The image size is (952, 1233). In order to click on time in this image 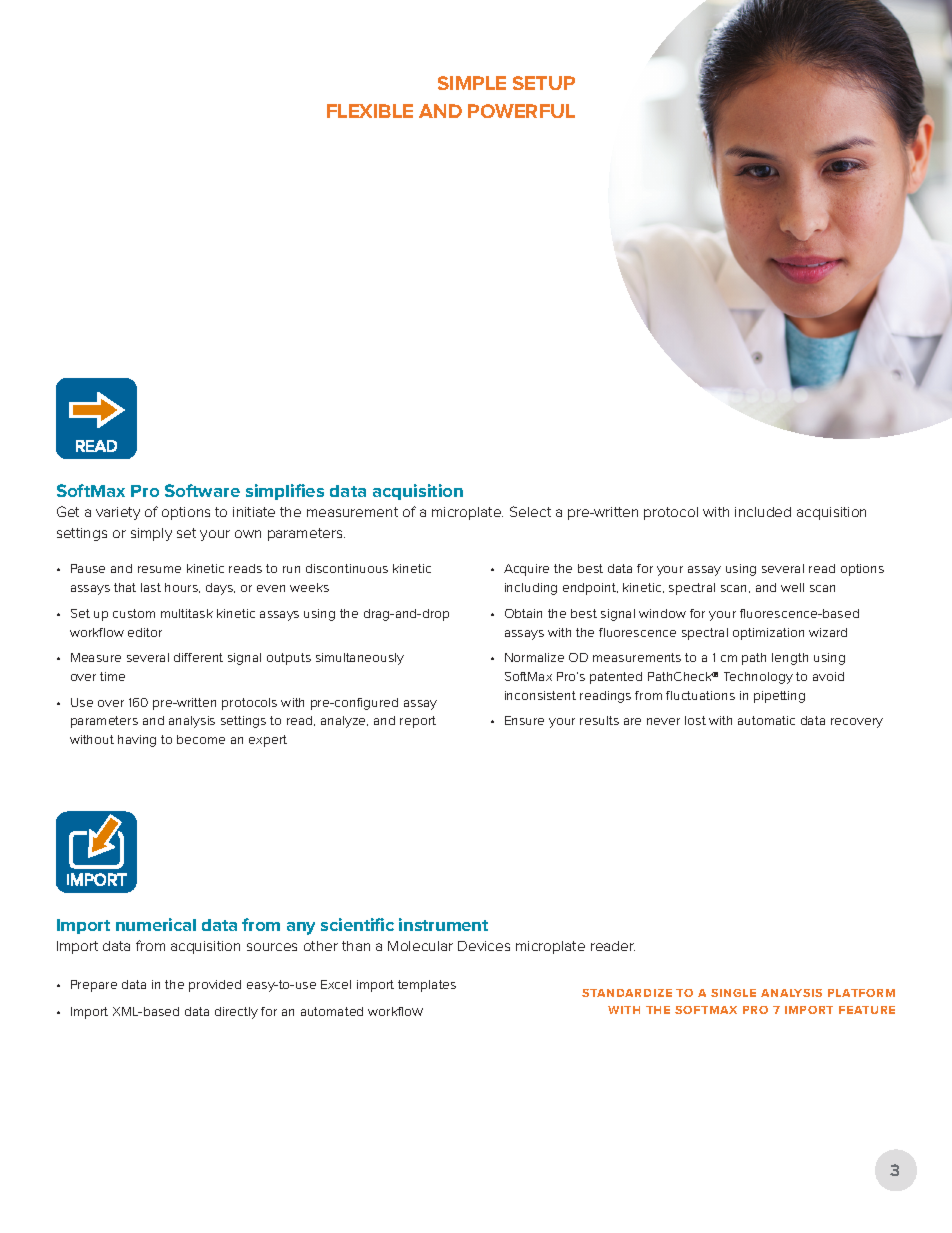, I will do `click(112, 676)`.
